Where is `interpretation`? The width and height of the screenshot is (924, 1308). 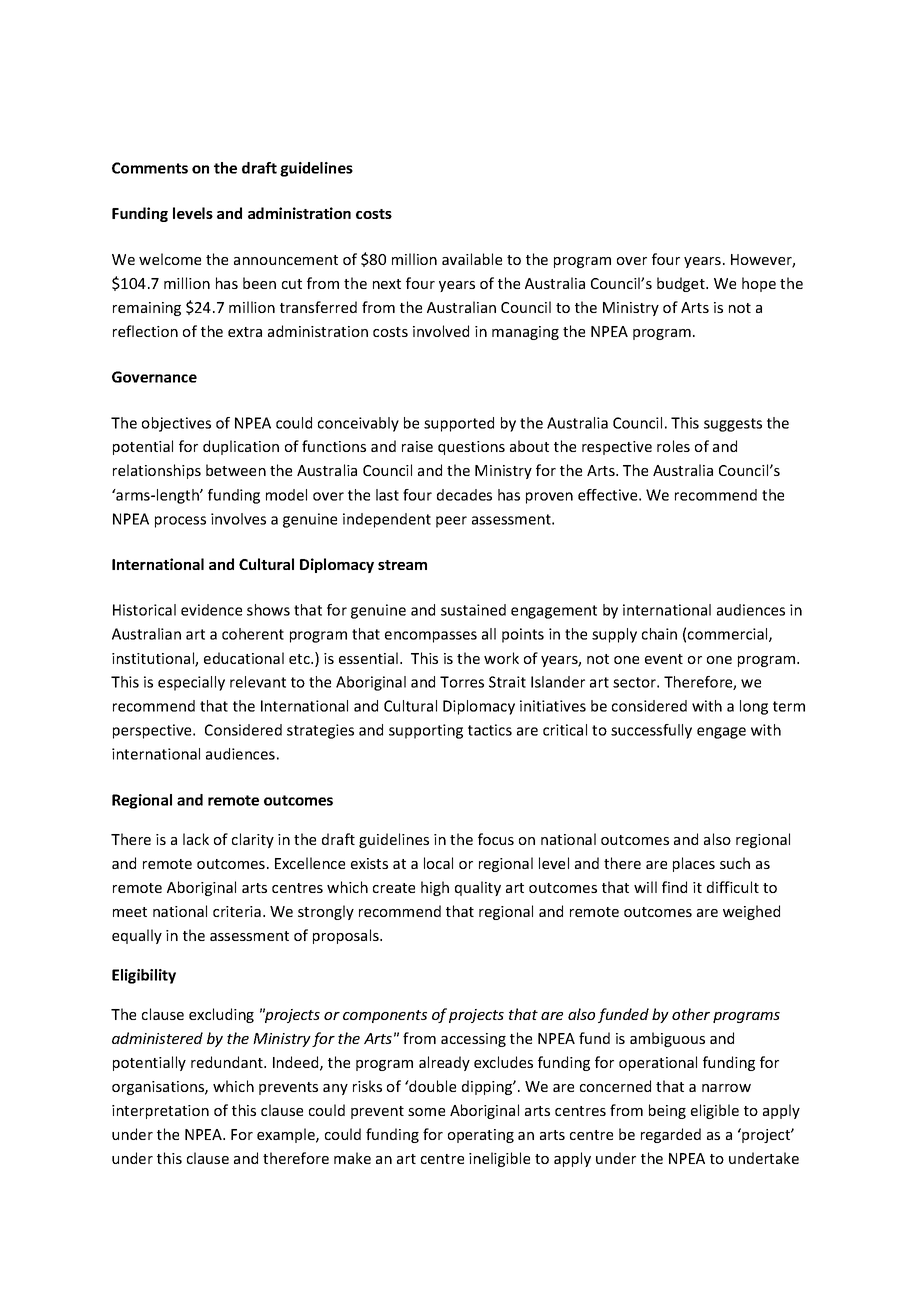
interpretation is located at coordinates (160, 1112).
